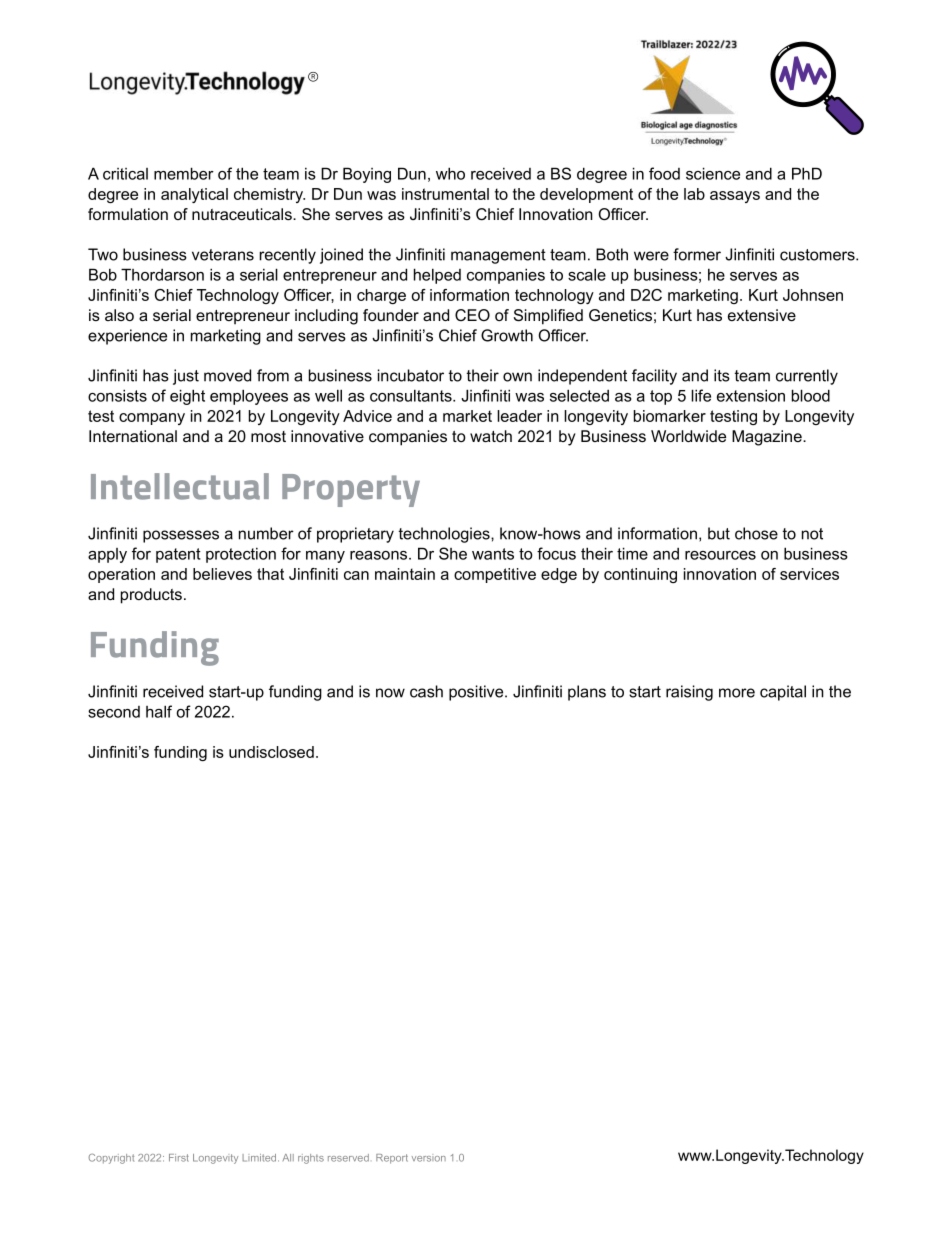 The image size is (952, 1233). What do you see at coordinates (445, 194) in the screenshot?
I see `instrumental` at bounding box center [445, 194].
